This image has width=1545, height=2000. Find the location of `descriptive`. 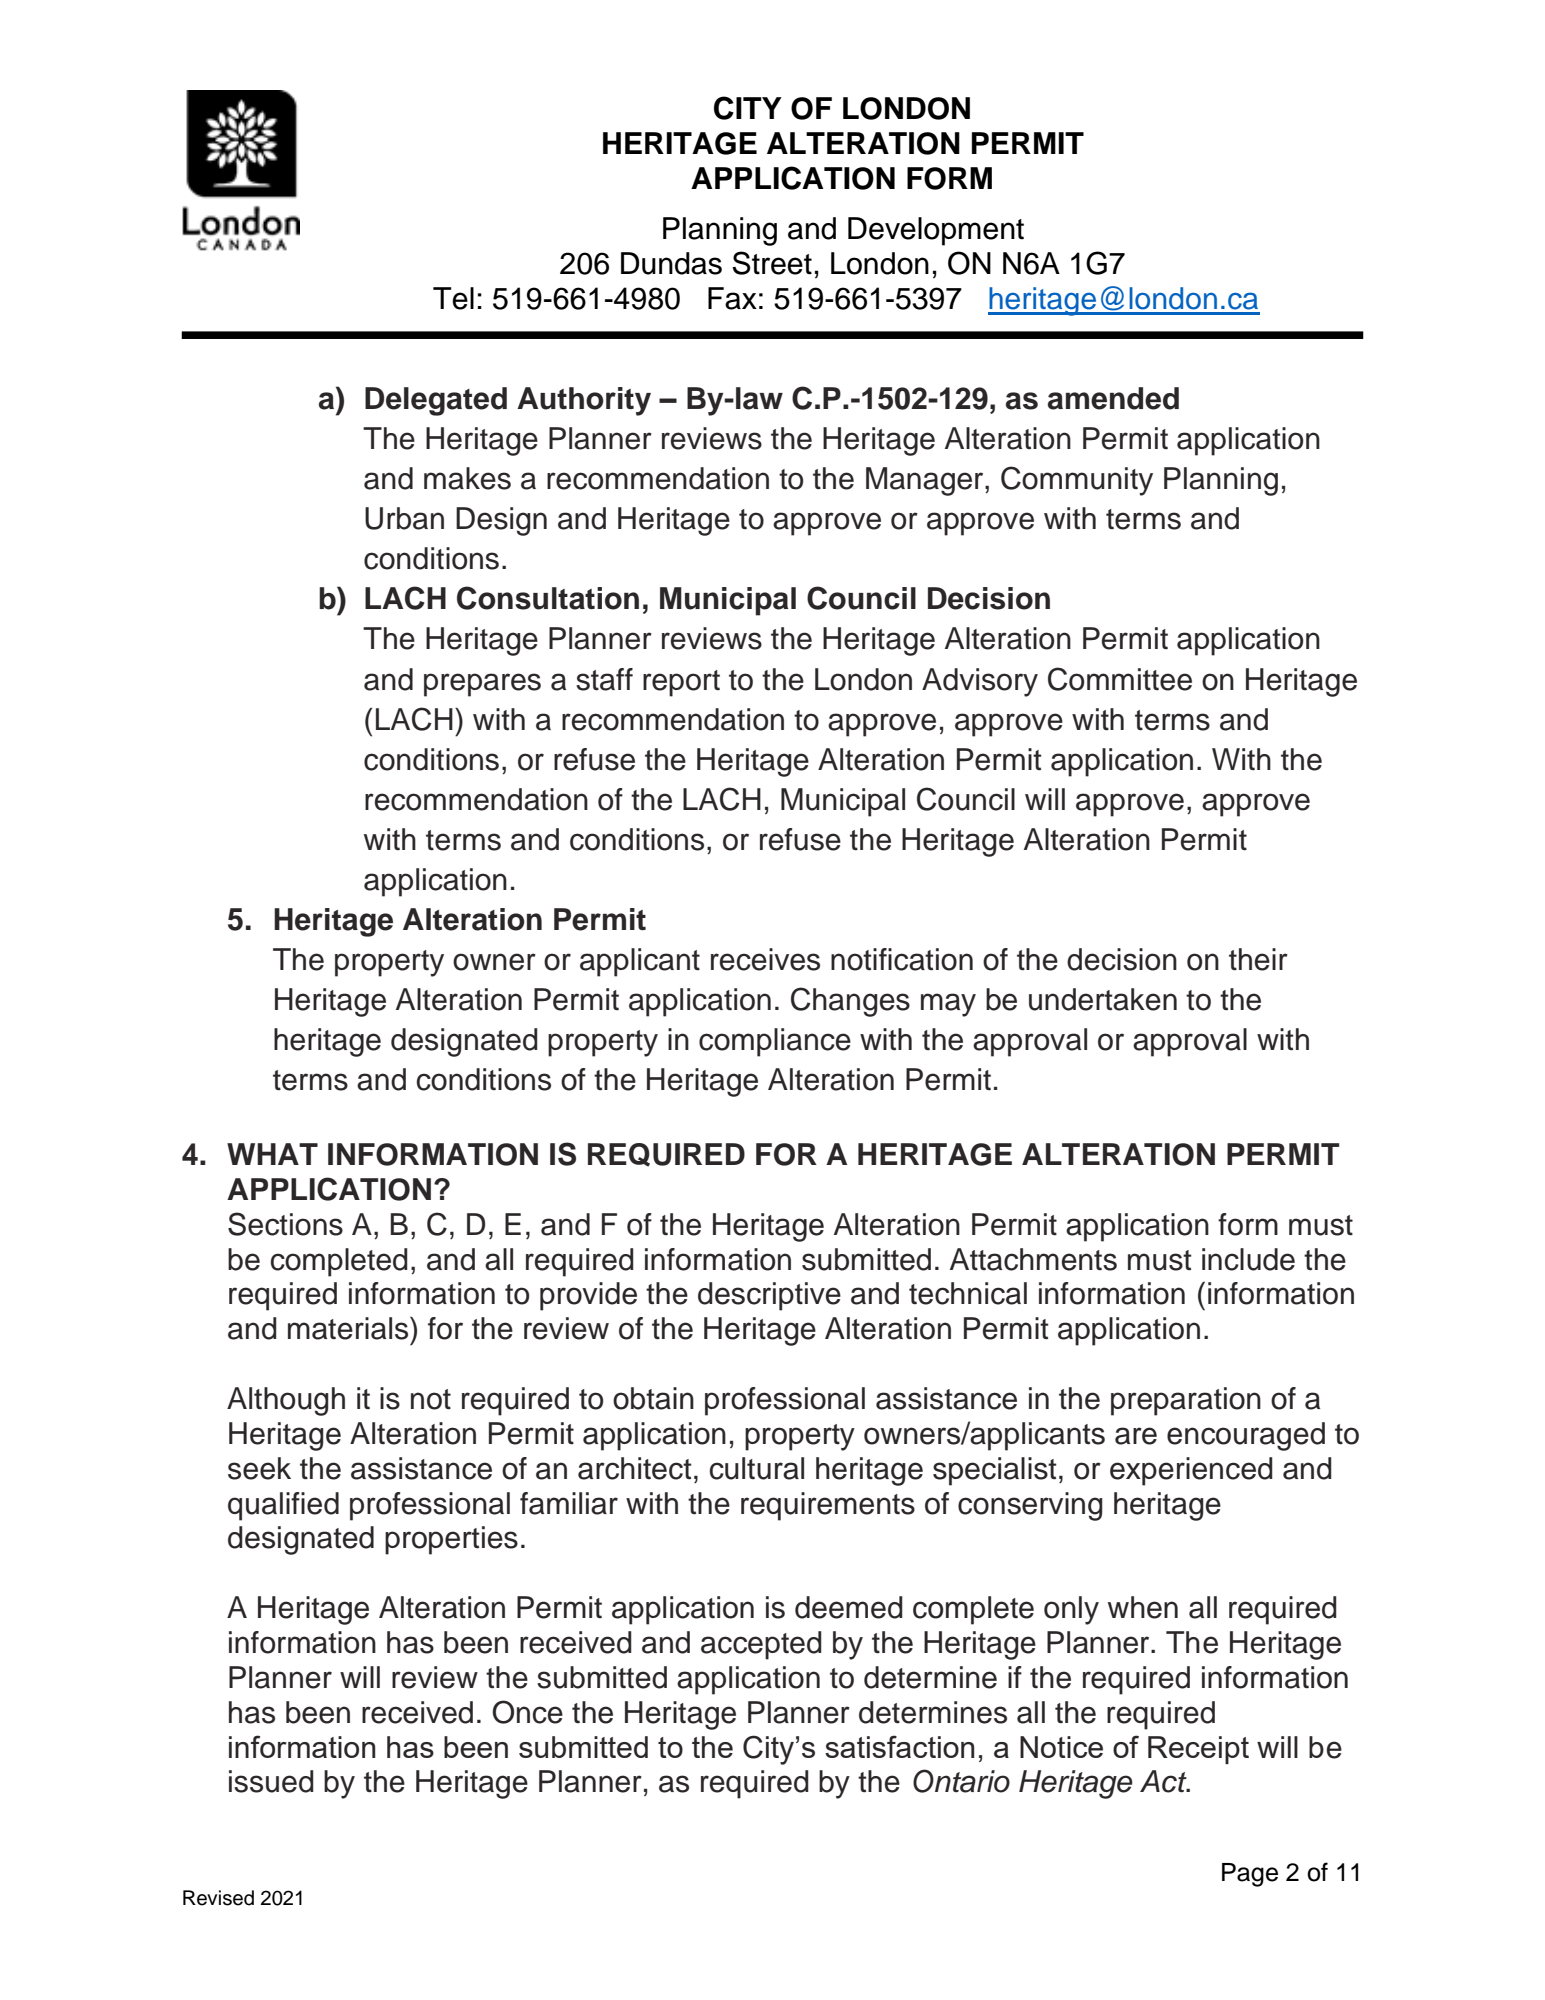

descriptive is located at coordinates (769, 1296).
